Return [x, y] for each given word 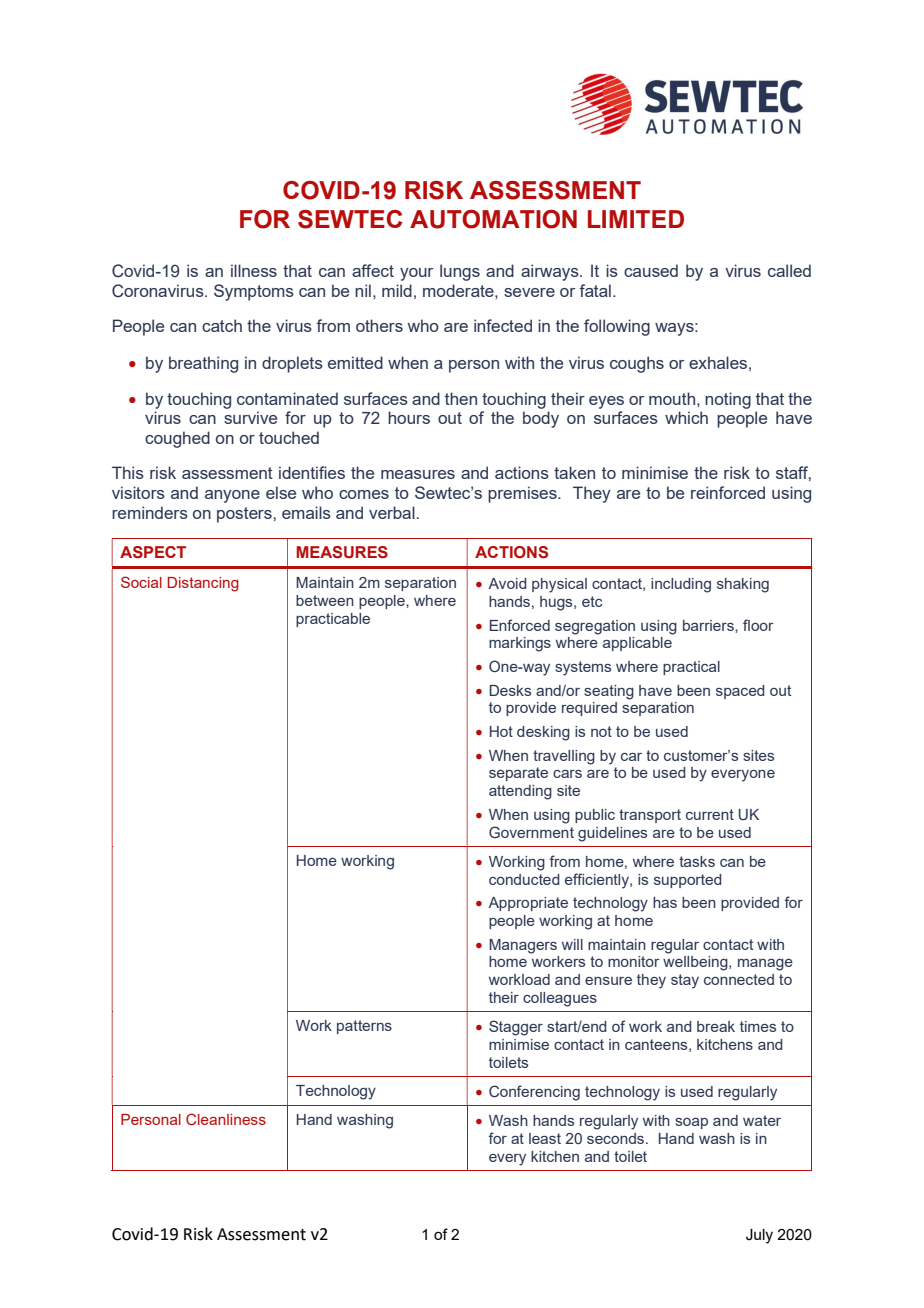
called [789, 270]
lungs [460, 272]
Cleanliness [226, 1119]
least [545, 1138]
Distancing [203, 584]
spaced [740, 692]
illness [254, 270]
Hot [501, 731]
